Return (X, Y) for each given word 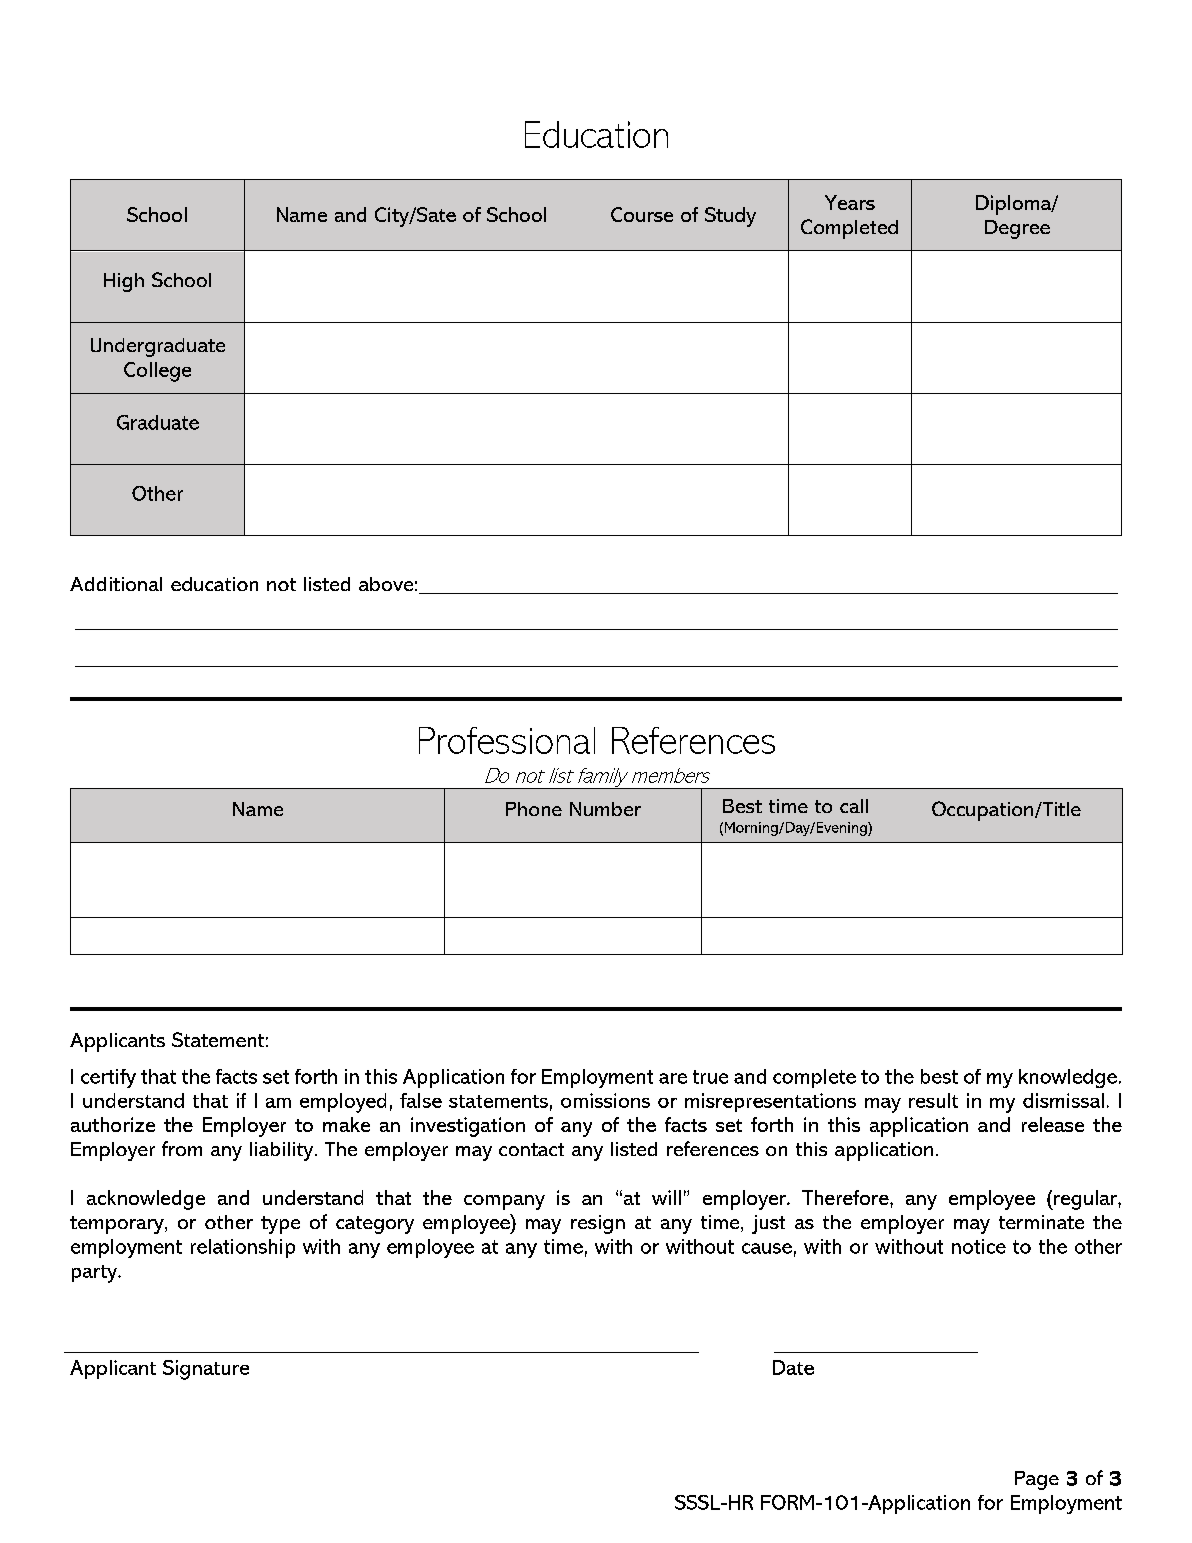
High (124, 282)
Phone (534, 809)
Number (605, 809)
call (854, 806)
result (933, 1100)
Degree (1017, 229)
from (182, 1148)
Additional (116, 584)
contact (531, 1149)
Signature (206, 1370)
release (1053, 1124)
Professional (507, 740)
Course (642, 214)
